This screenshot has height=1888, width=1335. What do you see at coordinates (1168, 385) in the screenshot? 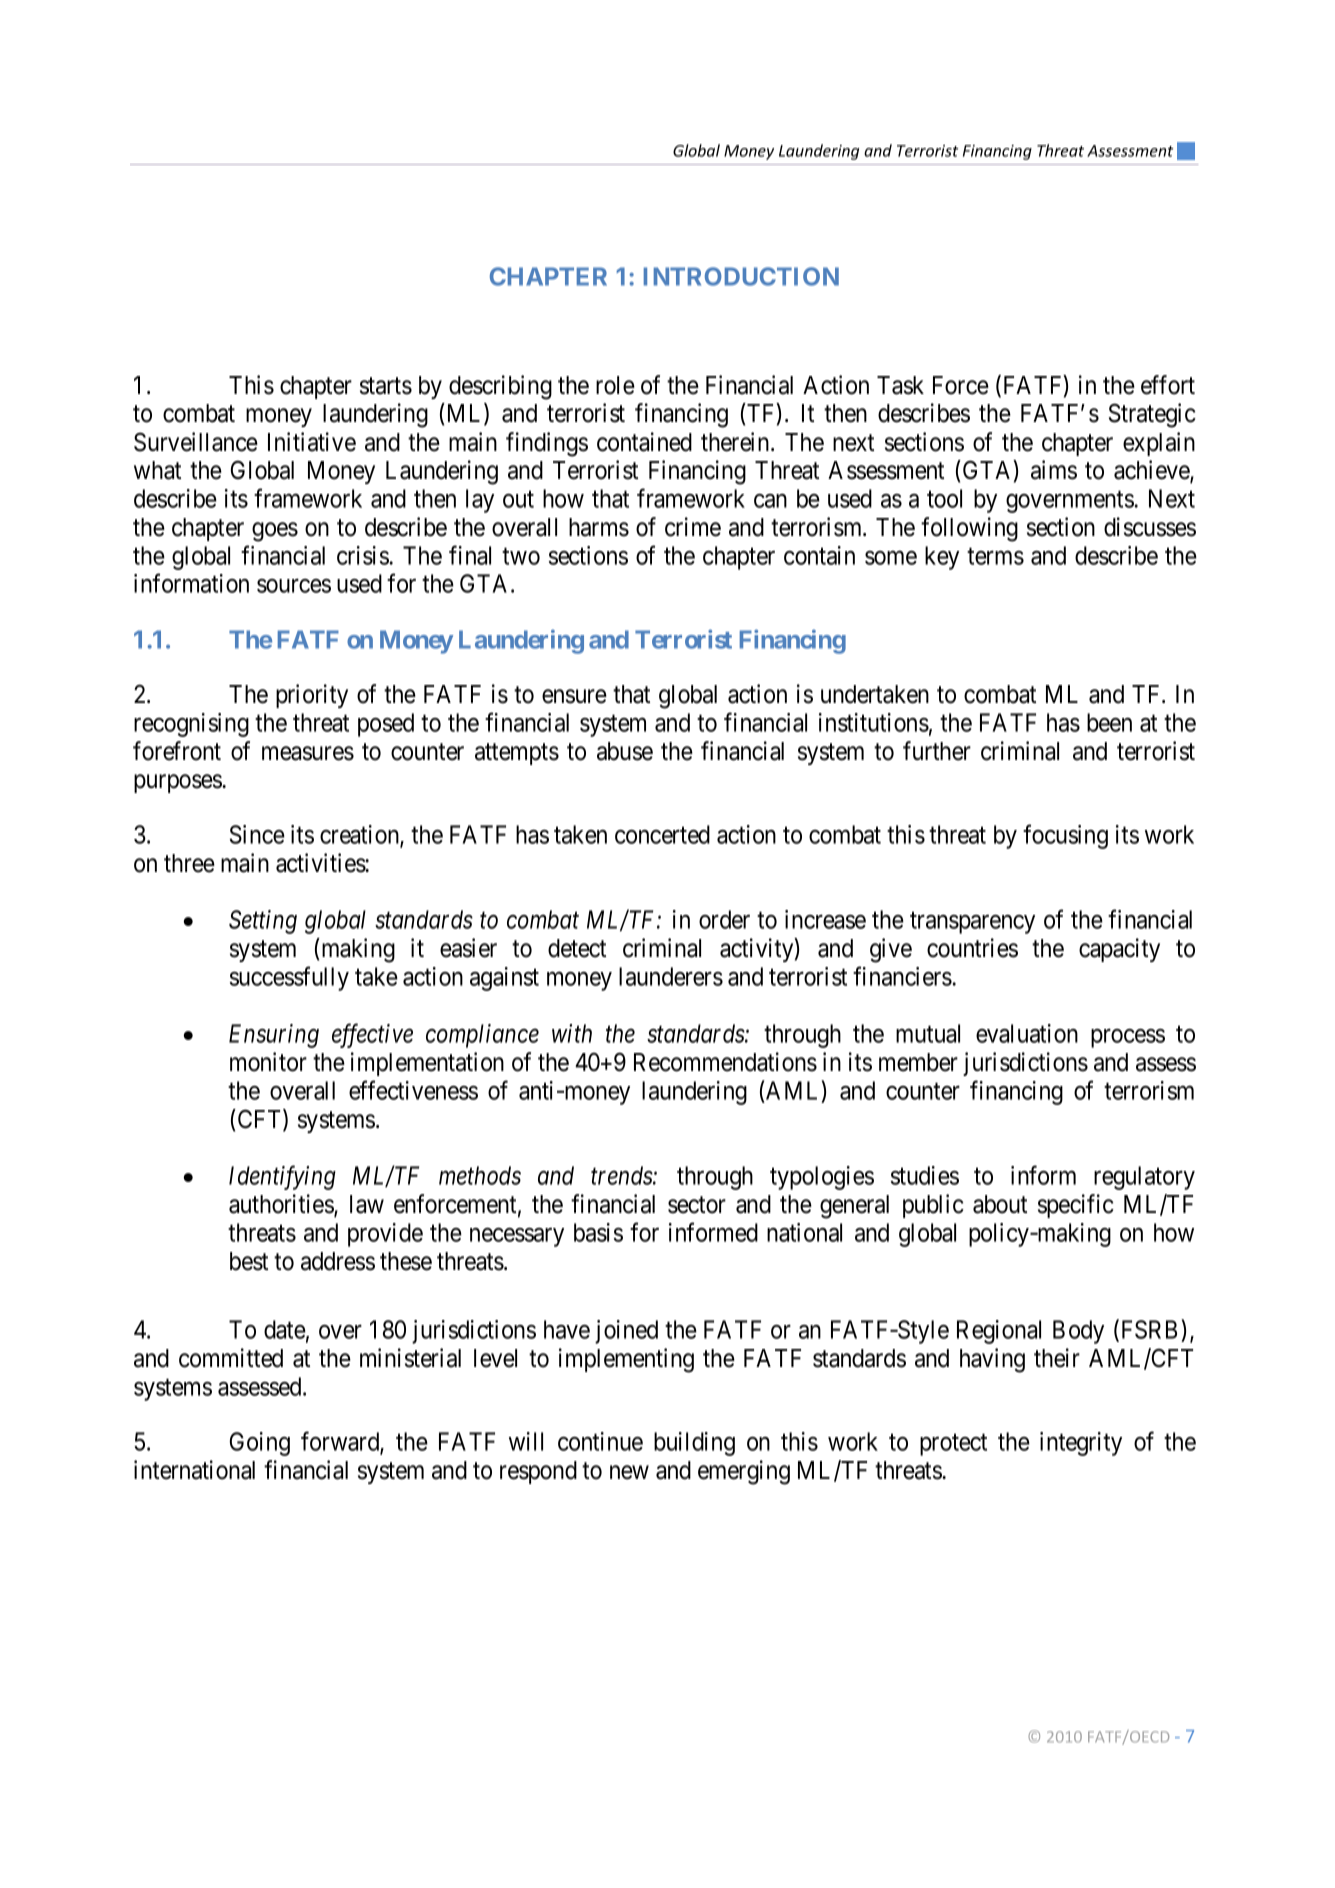
I see `effort` at bounding box center [1168, 385].
